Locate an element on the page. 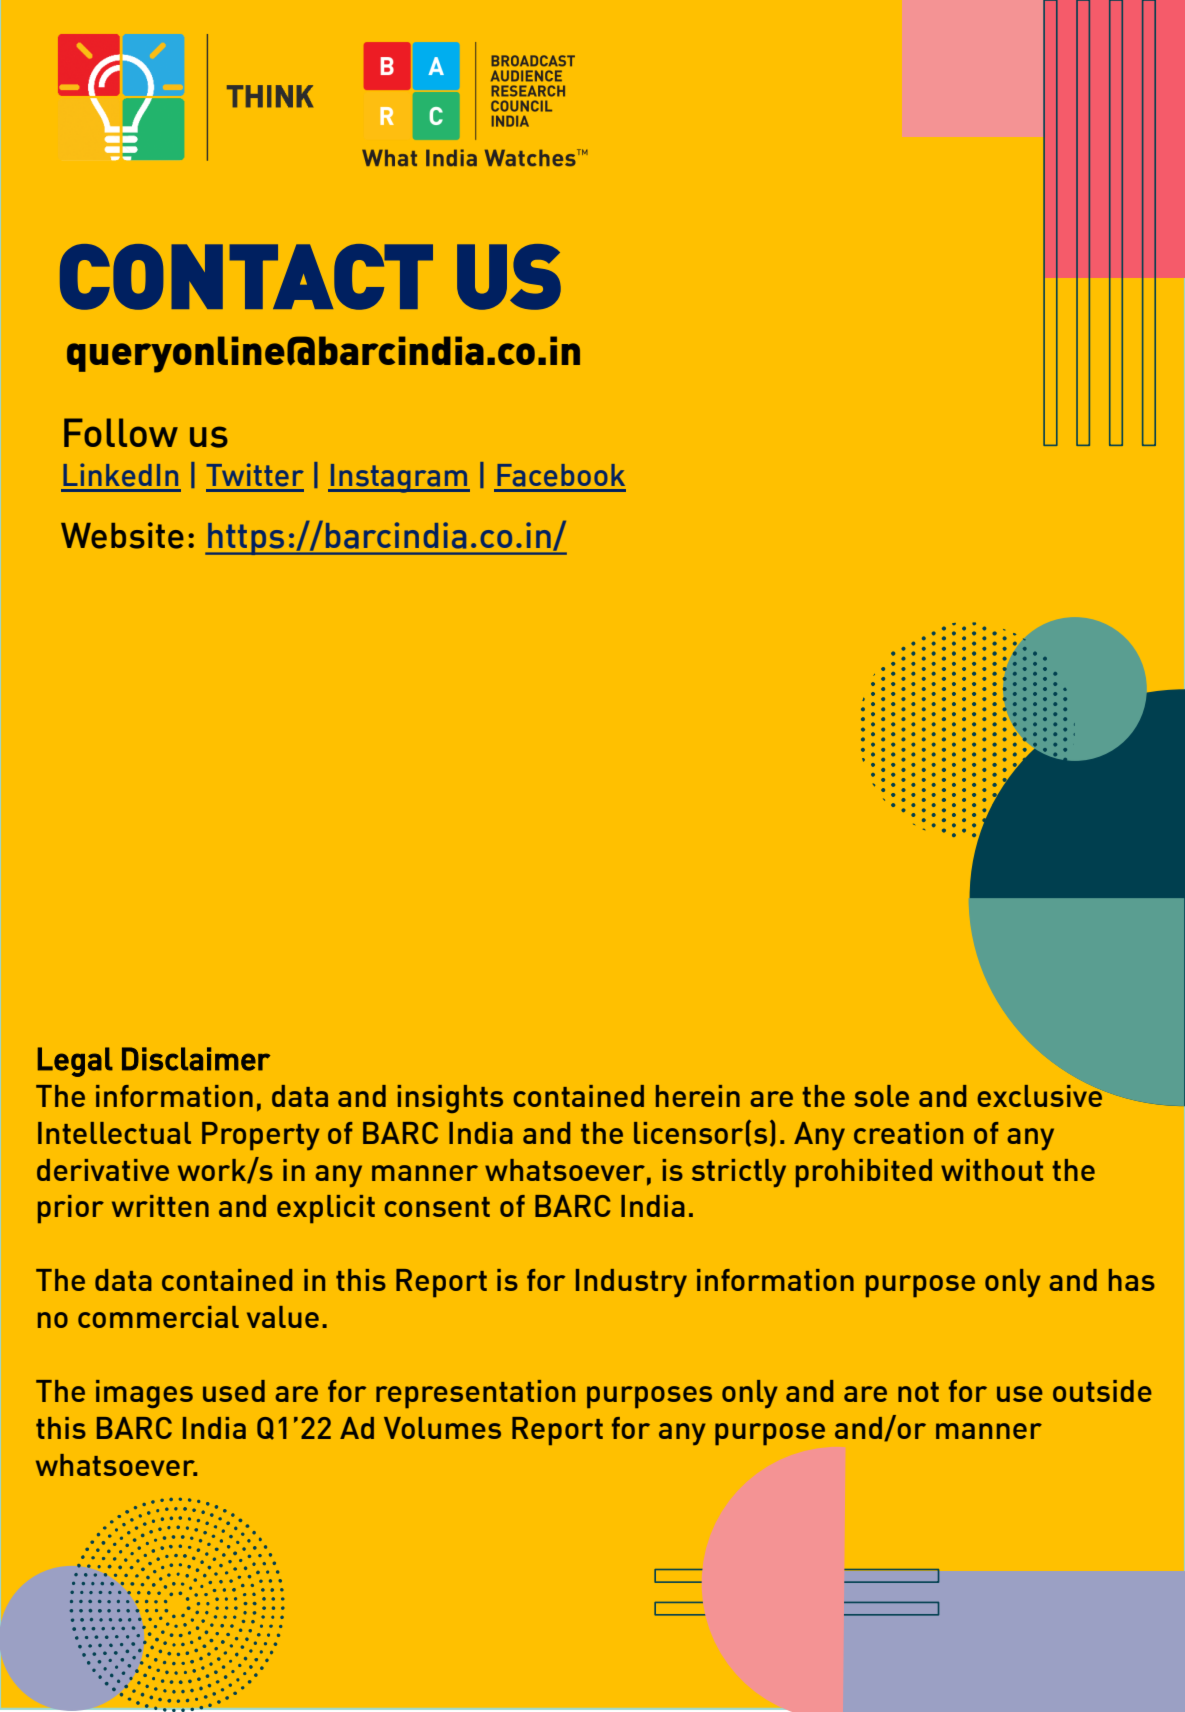 This document has height=1712, width=1185. exclusive is located at coordinates (1039, 1096).
